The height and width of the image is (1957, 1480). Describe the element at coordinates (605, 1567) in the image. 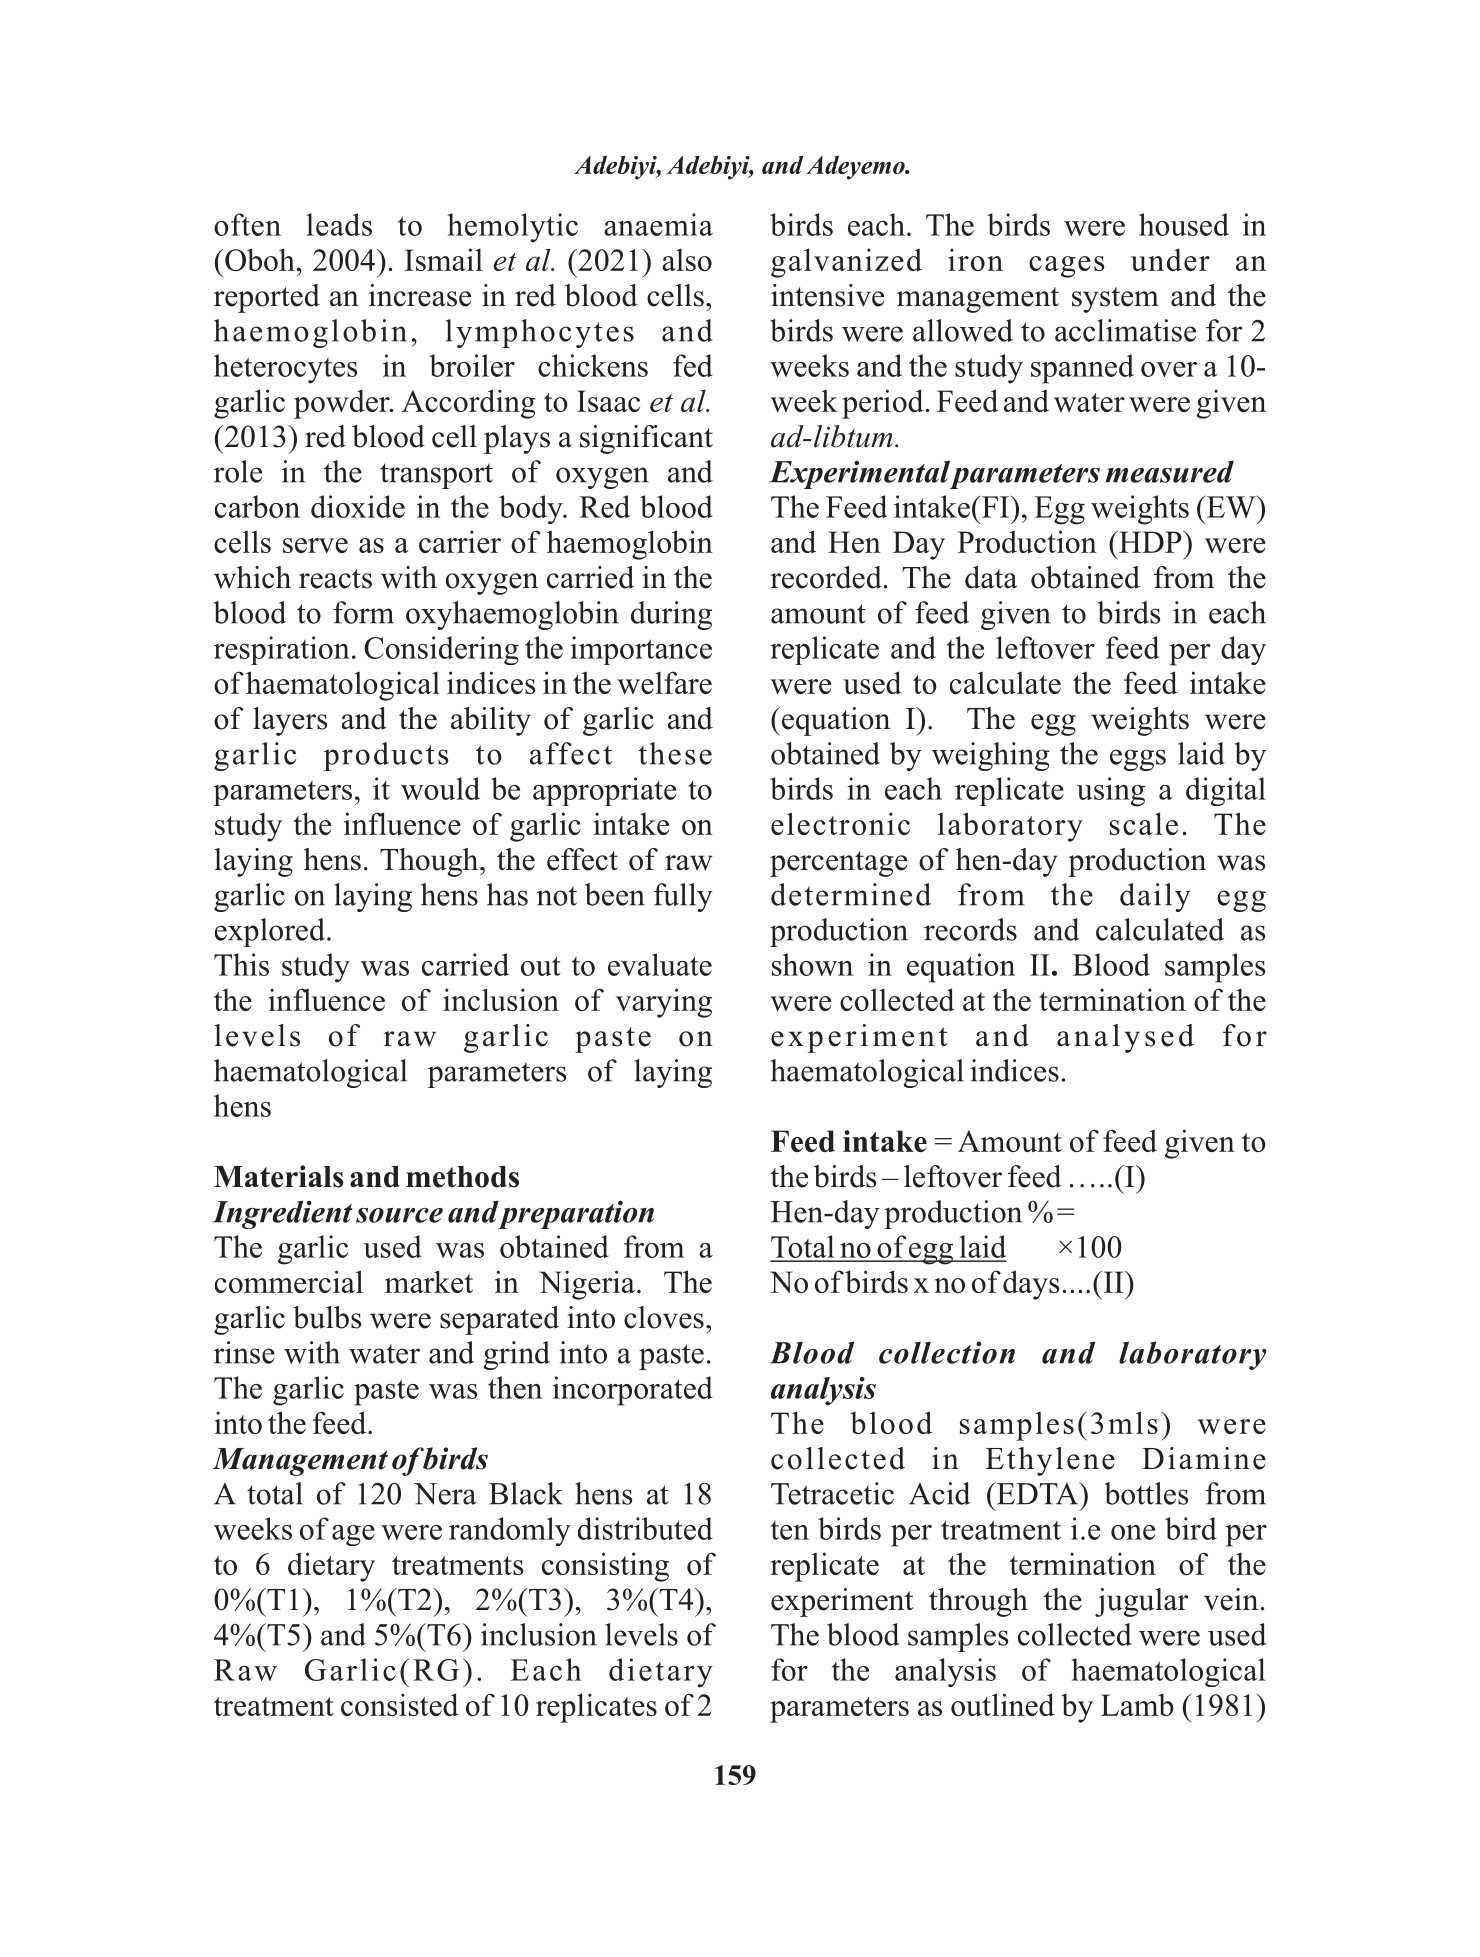

I see `consisting` at that location.
